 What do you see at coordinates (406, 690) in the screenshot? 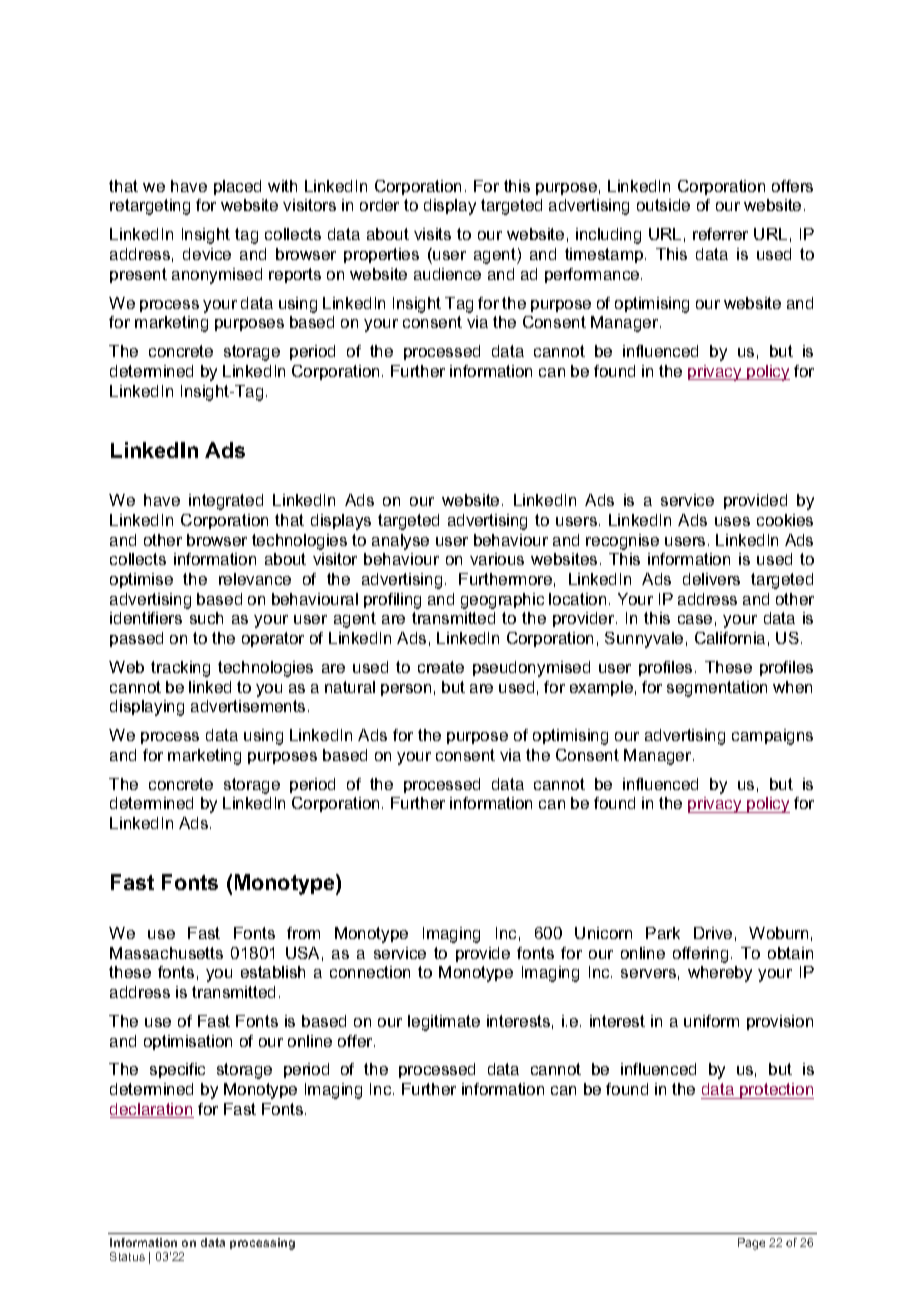
I see `person` at bounding box center [406, 690].
